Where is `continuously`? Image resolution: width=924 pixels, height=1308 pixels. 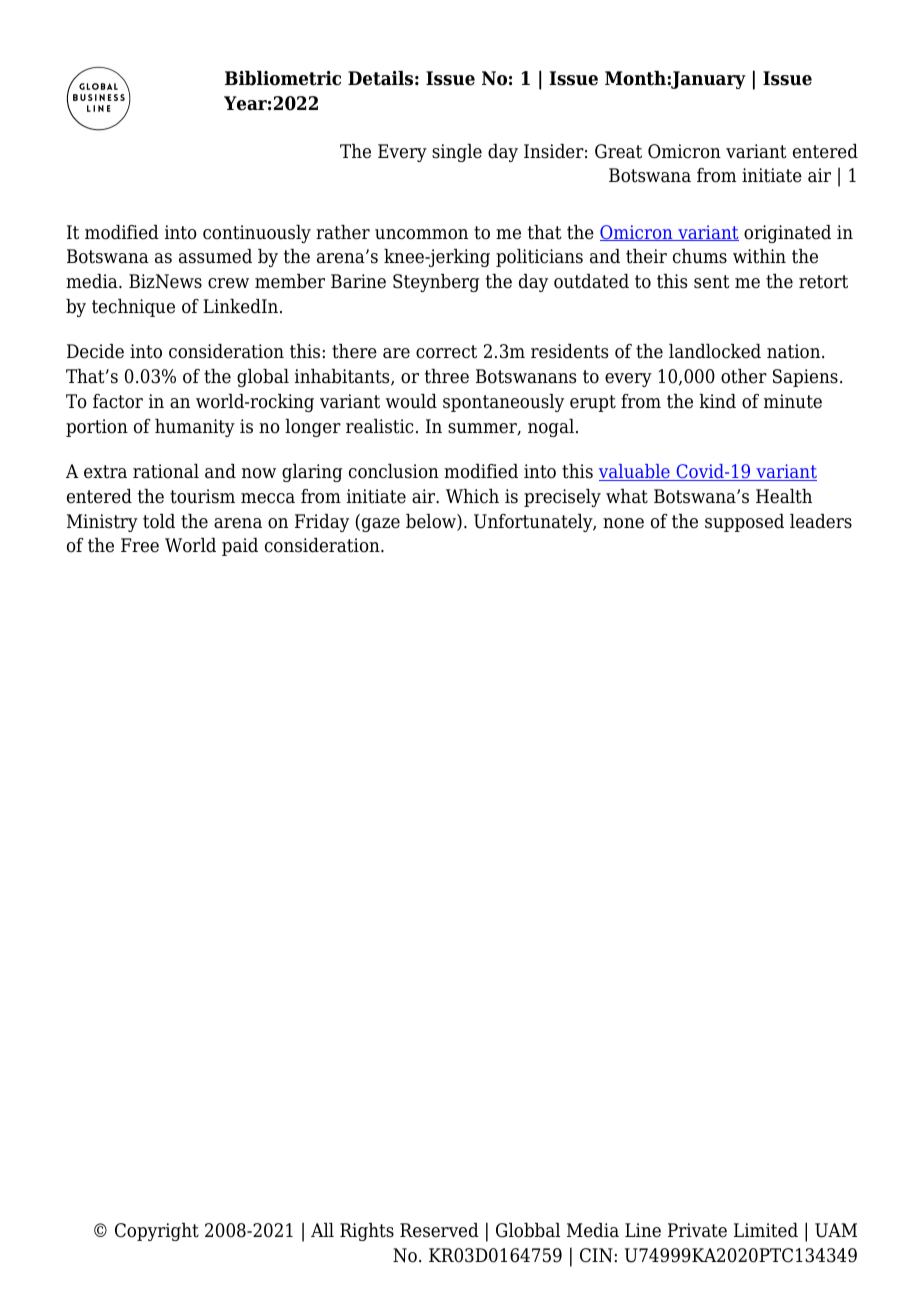
continuously is located at coordinates (257, 234).
